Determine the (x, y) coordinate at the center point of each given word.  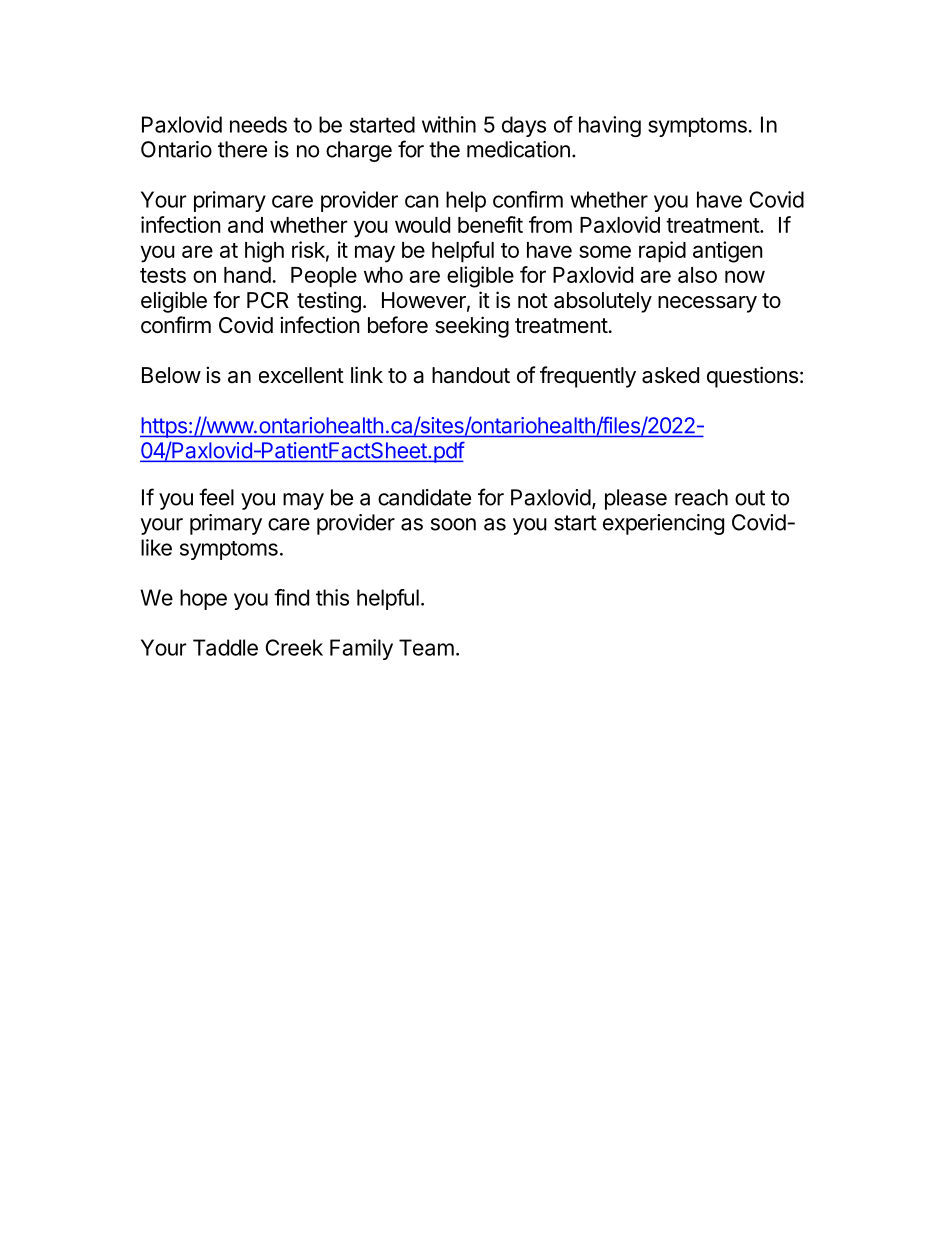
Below (171, 375)
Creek (294, 647)
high (264, 252)
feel (216, 497)
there (242, 149)
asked (670, 375)
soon (453, 524)
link (367, 374)
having (610, 126)
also (697, 275)
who (383, 275)
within (449, 124)
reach (701, 497)
